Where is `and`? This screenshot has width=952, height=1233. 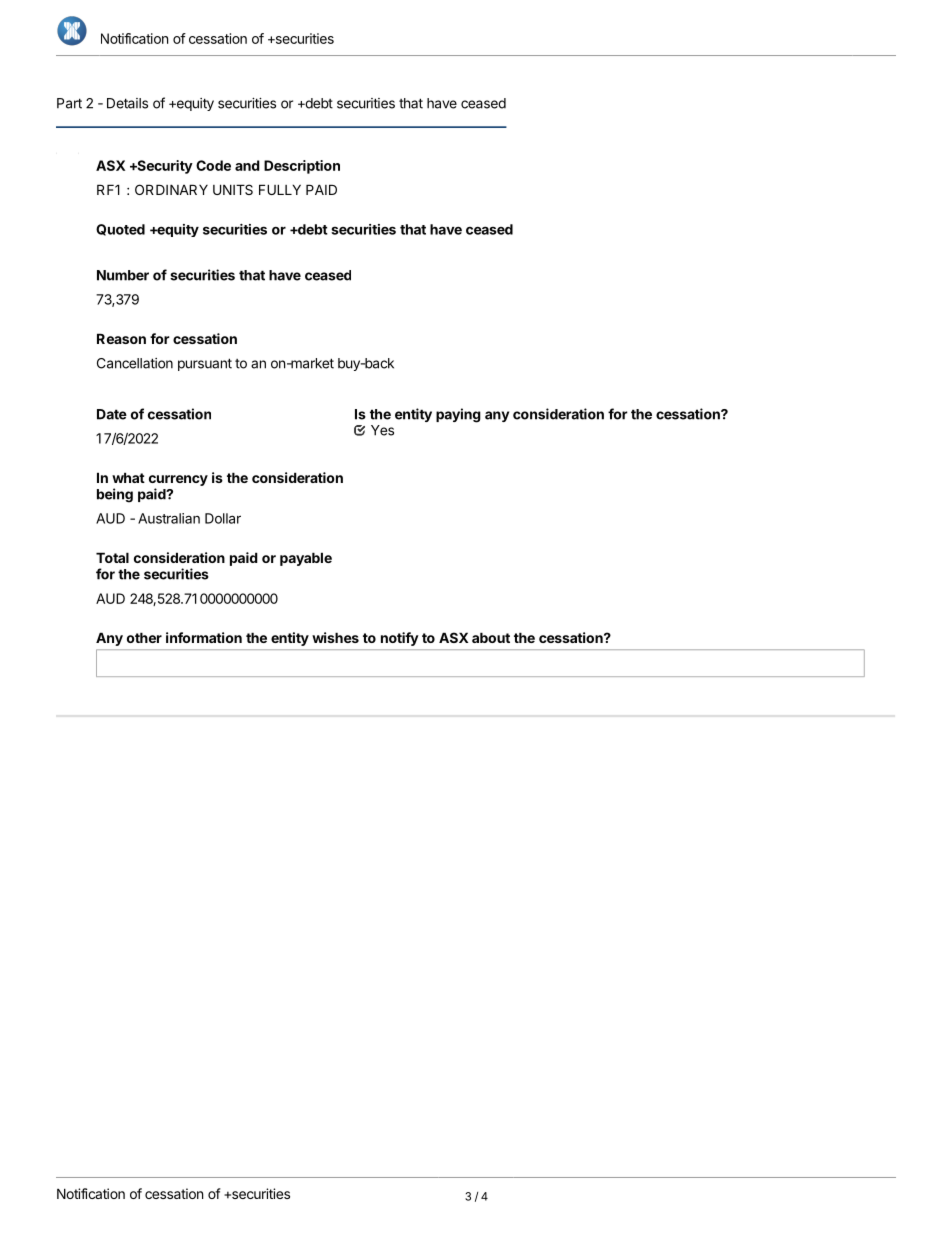 and is located at coordinates (247, 165).
